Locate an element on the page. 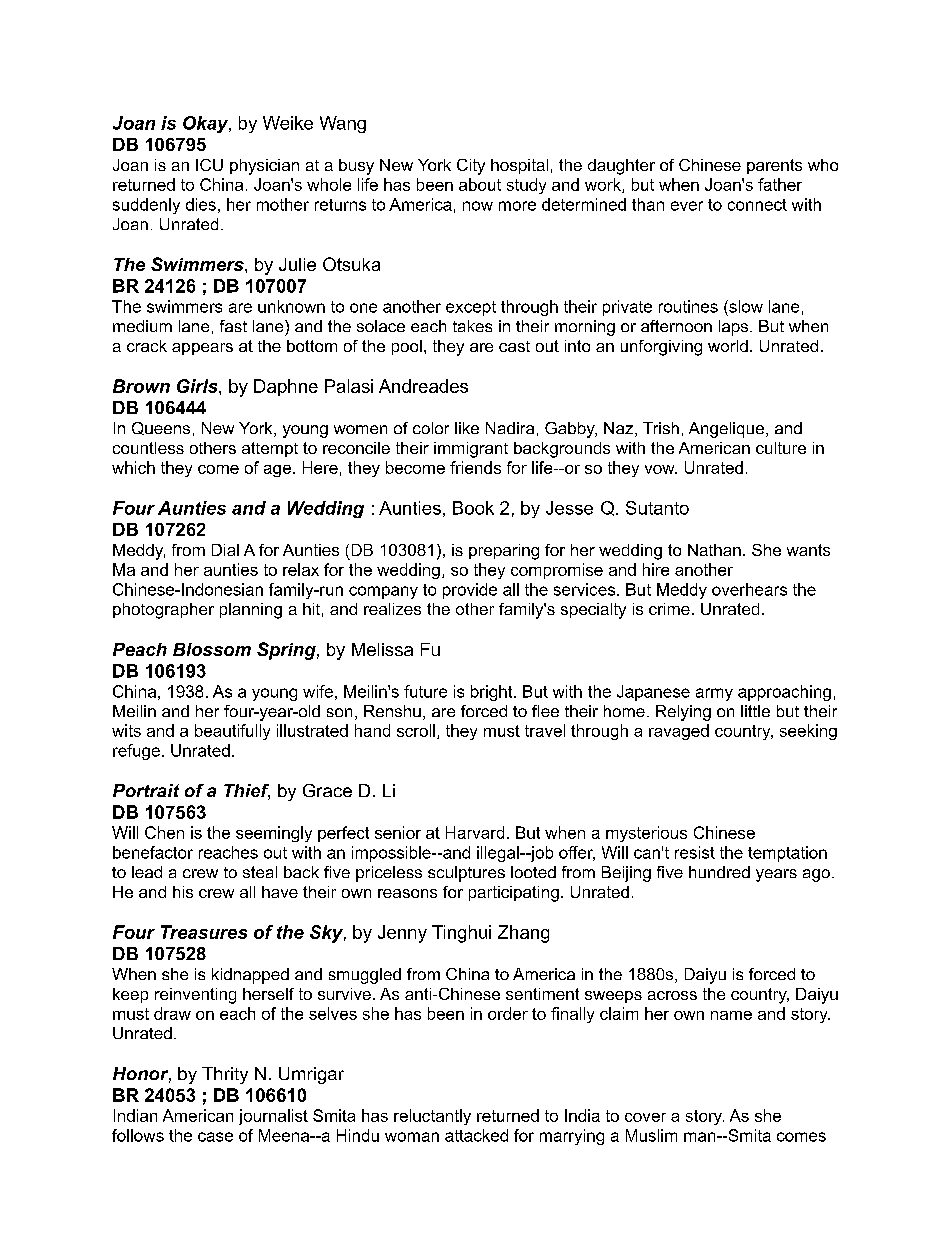  like is located at coordinates (467, 428).
